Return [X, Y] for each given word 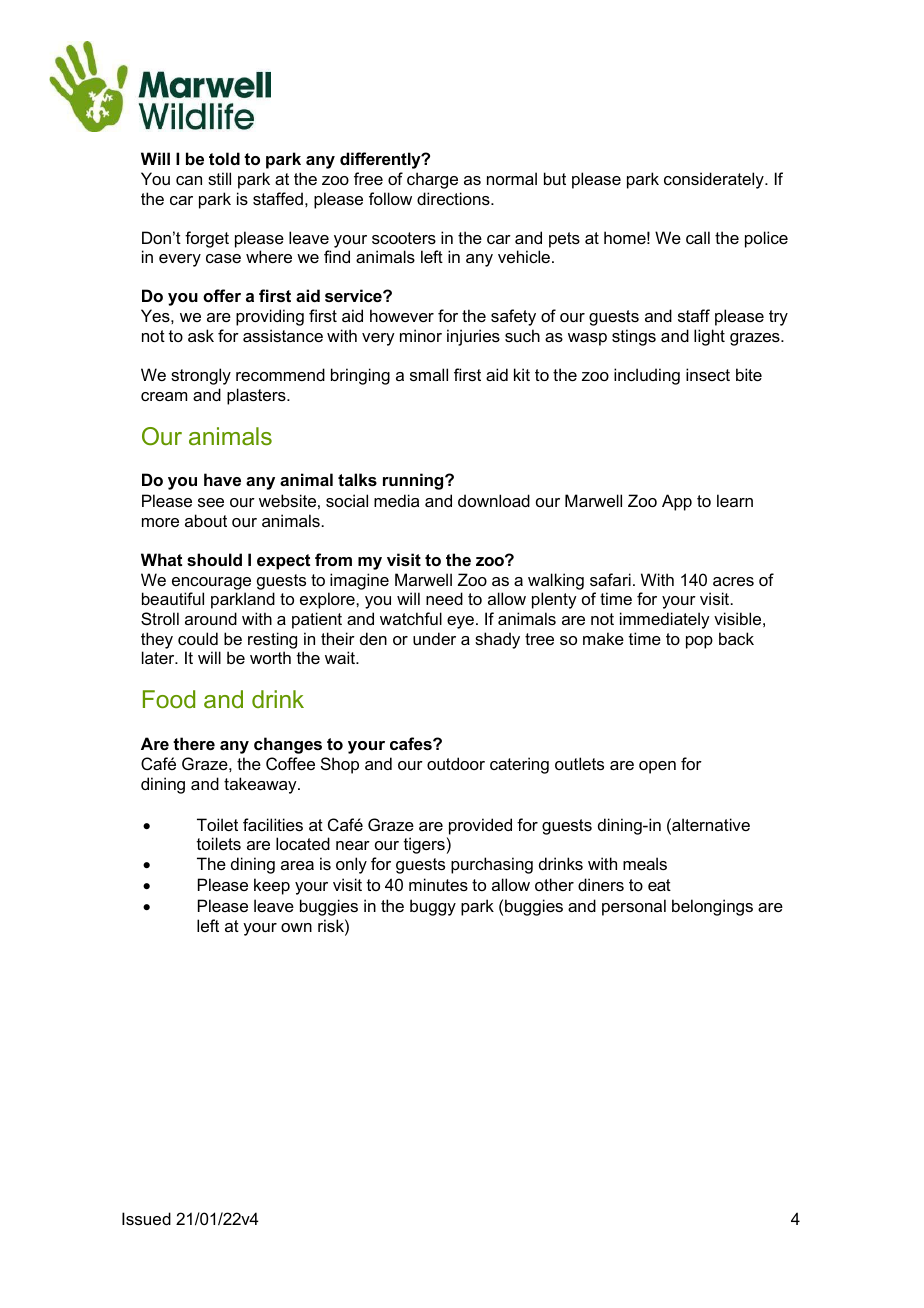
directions [454, 198]
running [414, 481]
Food [169, 699]
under [434, 638]
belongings [712, 907]
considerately [715, 180]
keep [272, 886]
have [222, 479]
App [677, 502]
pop [699, 642]
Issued [146, 1218]
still [219, 178]
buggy [433, 907]
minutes [438, 884]
